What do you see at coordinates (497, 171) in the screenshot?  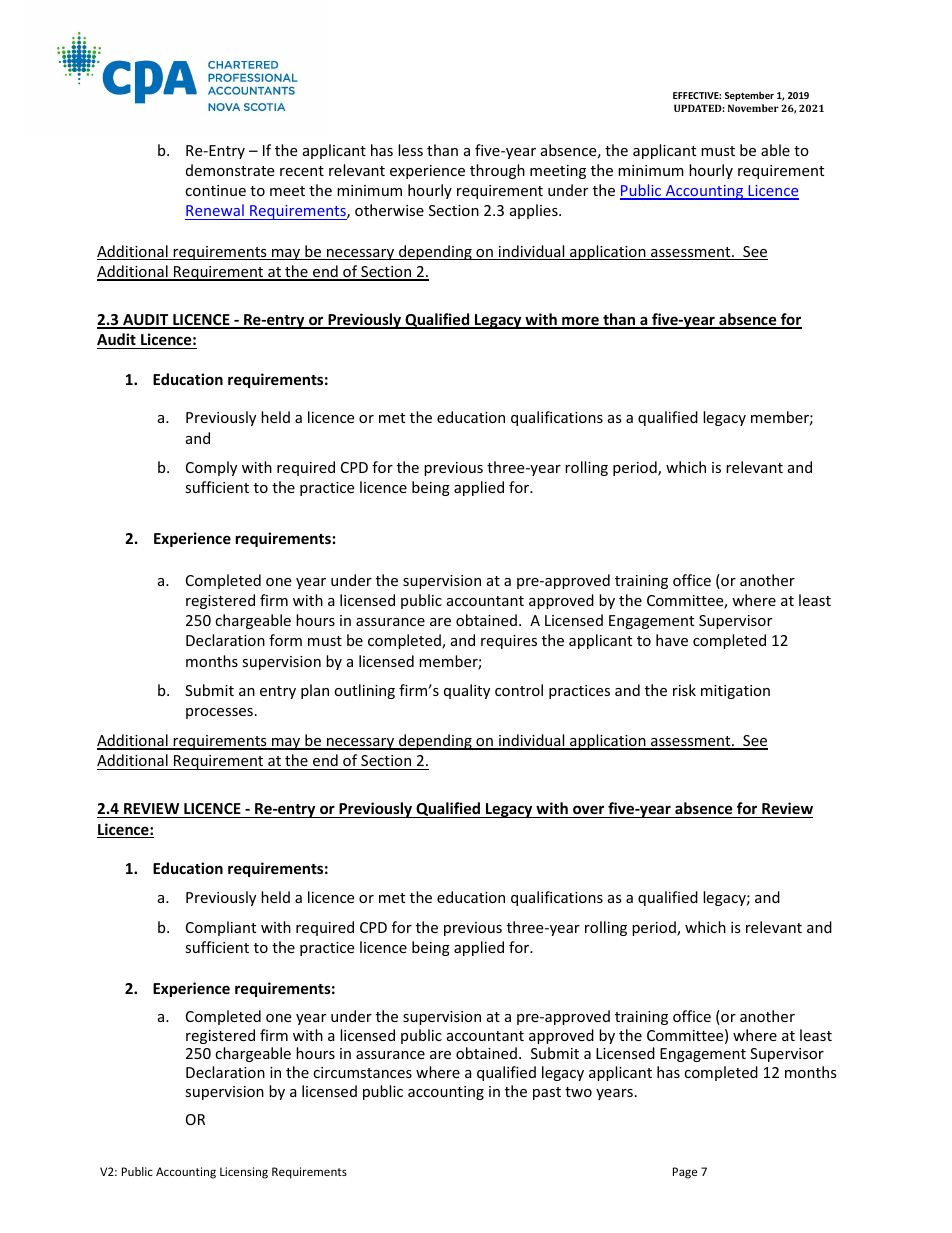 I see `through` at bounding box center [497, 171].
